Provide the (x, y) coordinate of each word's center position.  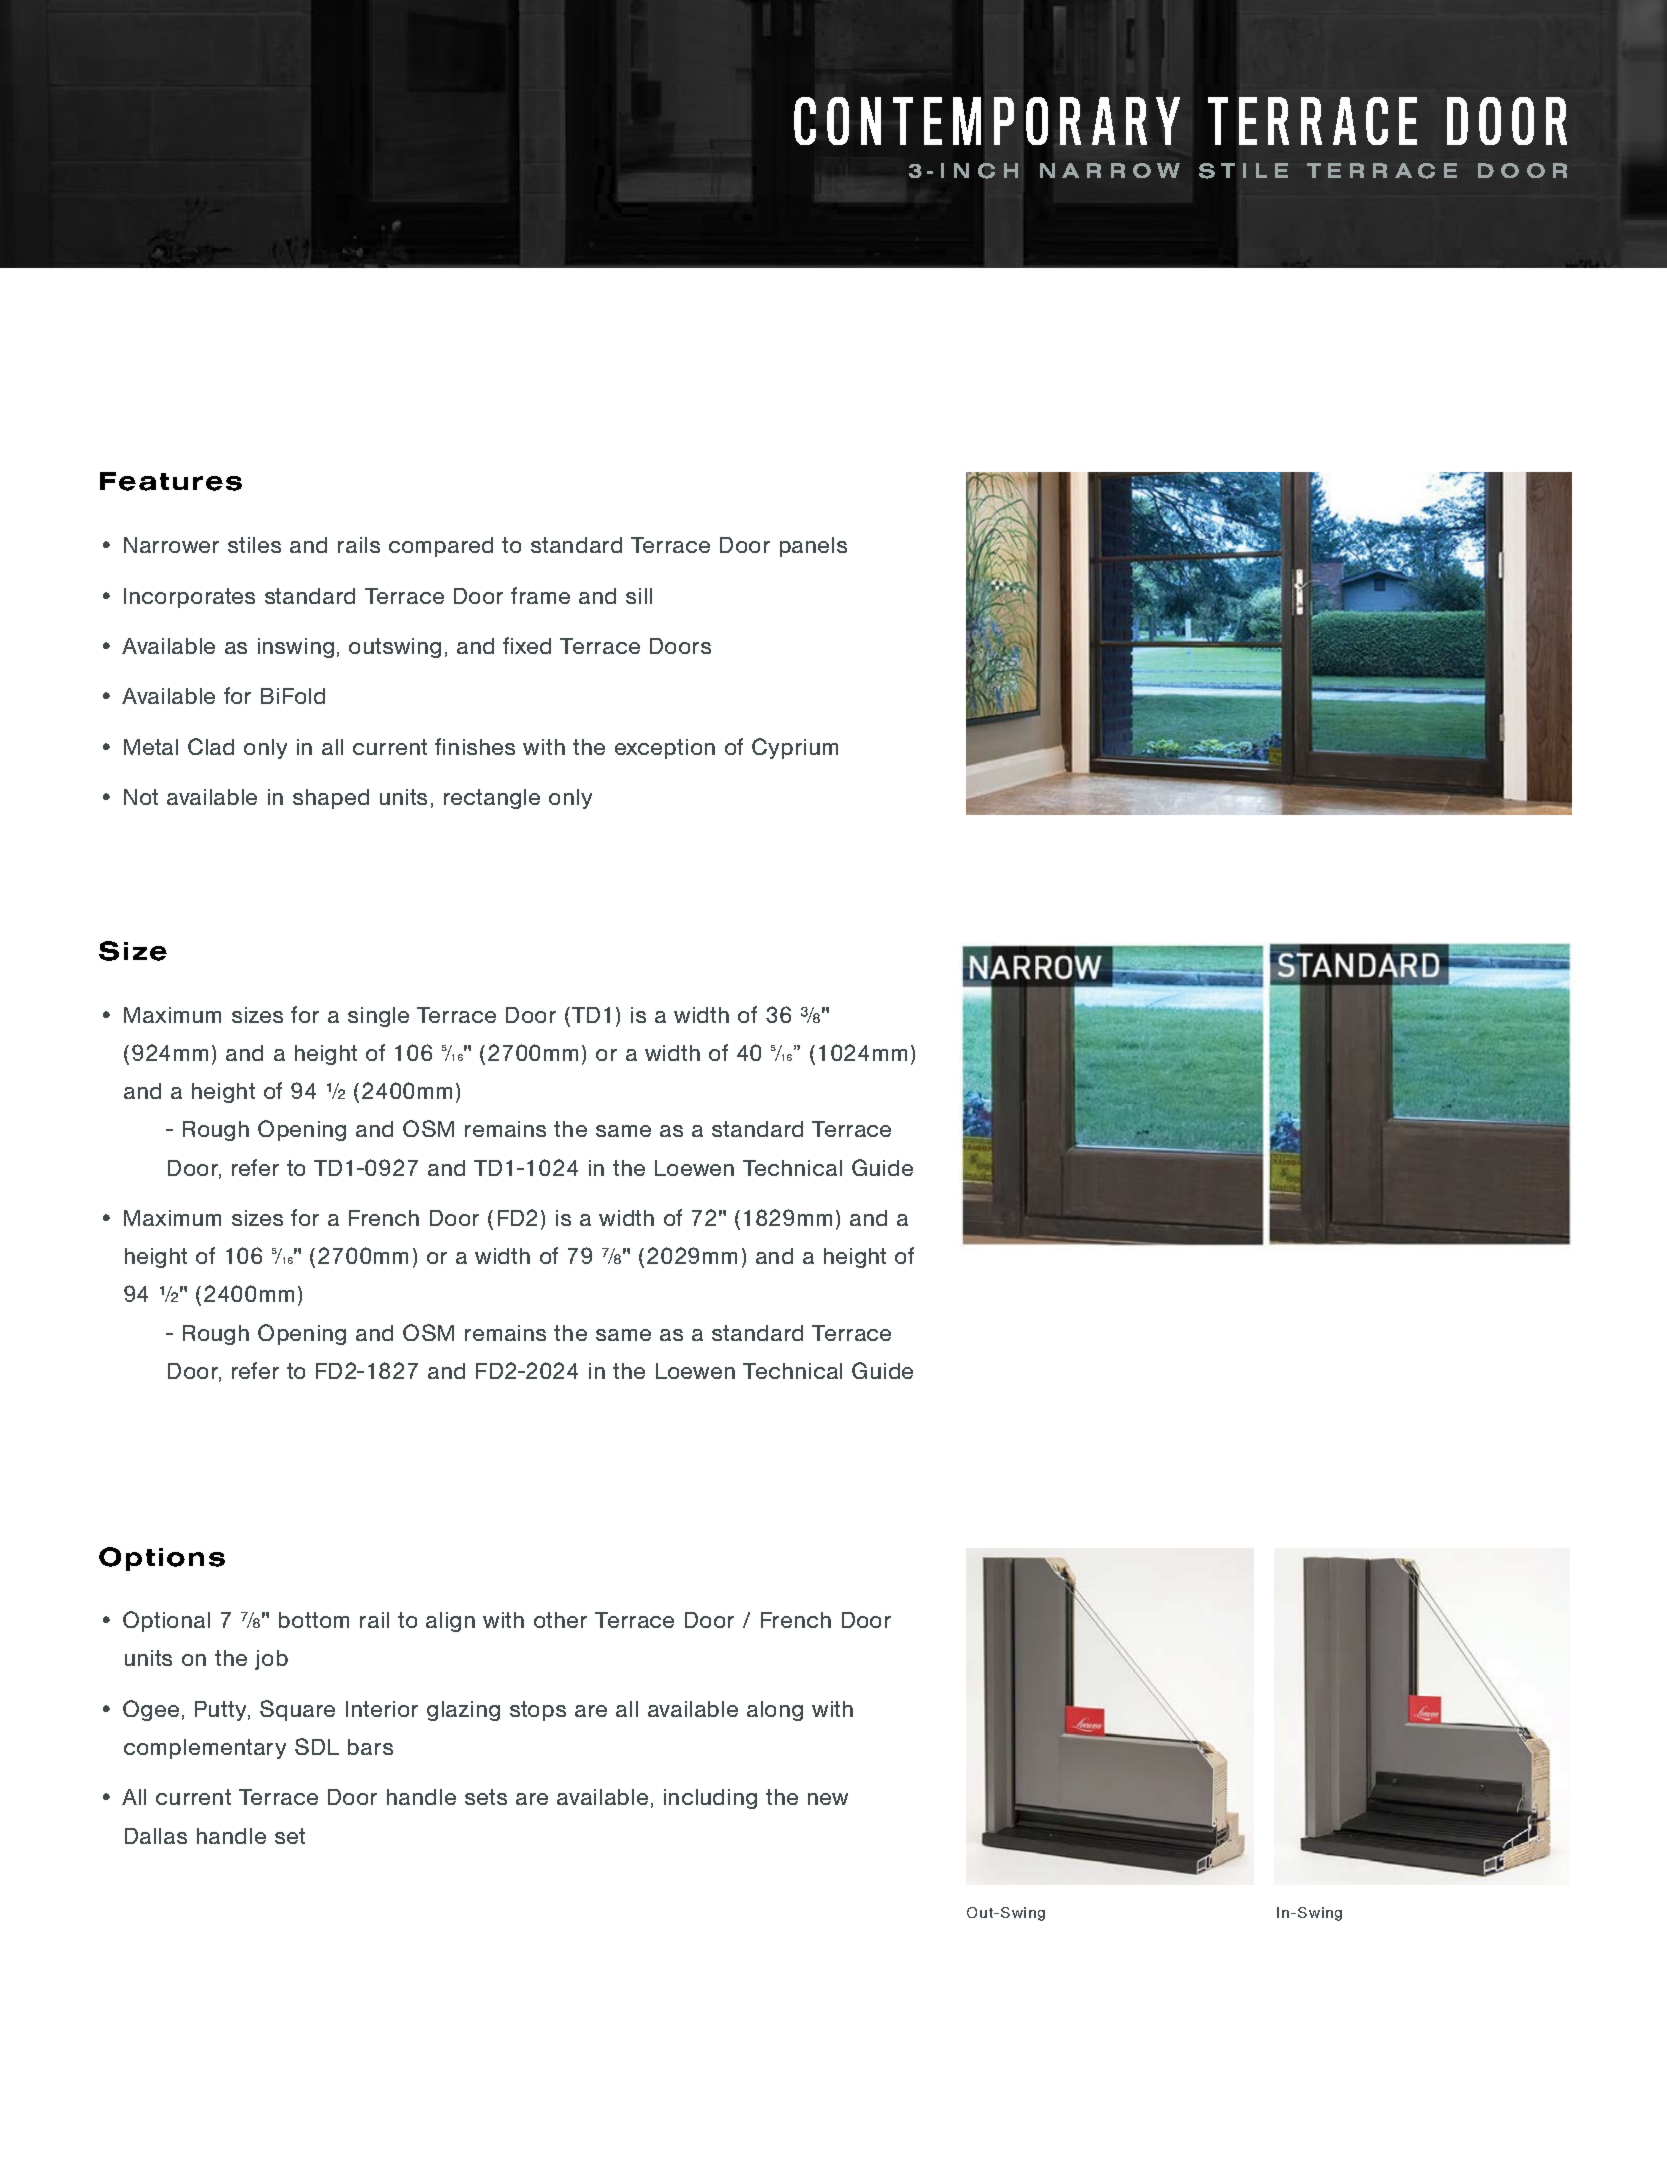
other (560, 1620)
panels (813, 547)
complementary (205, 1749)
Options (162, 1559)
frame (540, 595)
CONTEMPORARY (987, 121)
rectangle (492, 799)
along (775, 1711)
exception (665, 749)
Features (171, 481)
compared (441, 547)
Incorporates (189, 598)
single (378, 1017)
